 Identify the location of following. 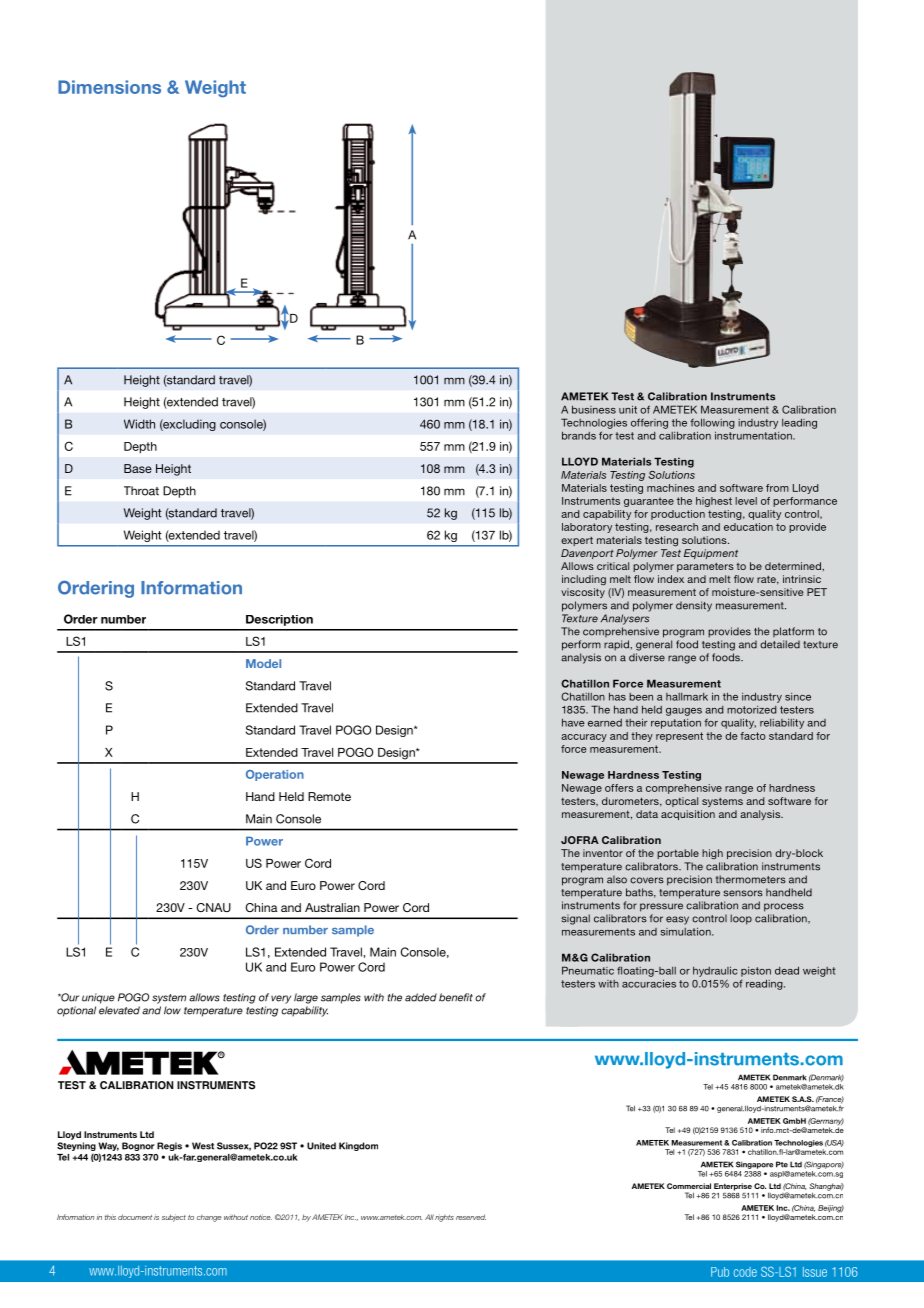
(712, 423).
